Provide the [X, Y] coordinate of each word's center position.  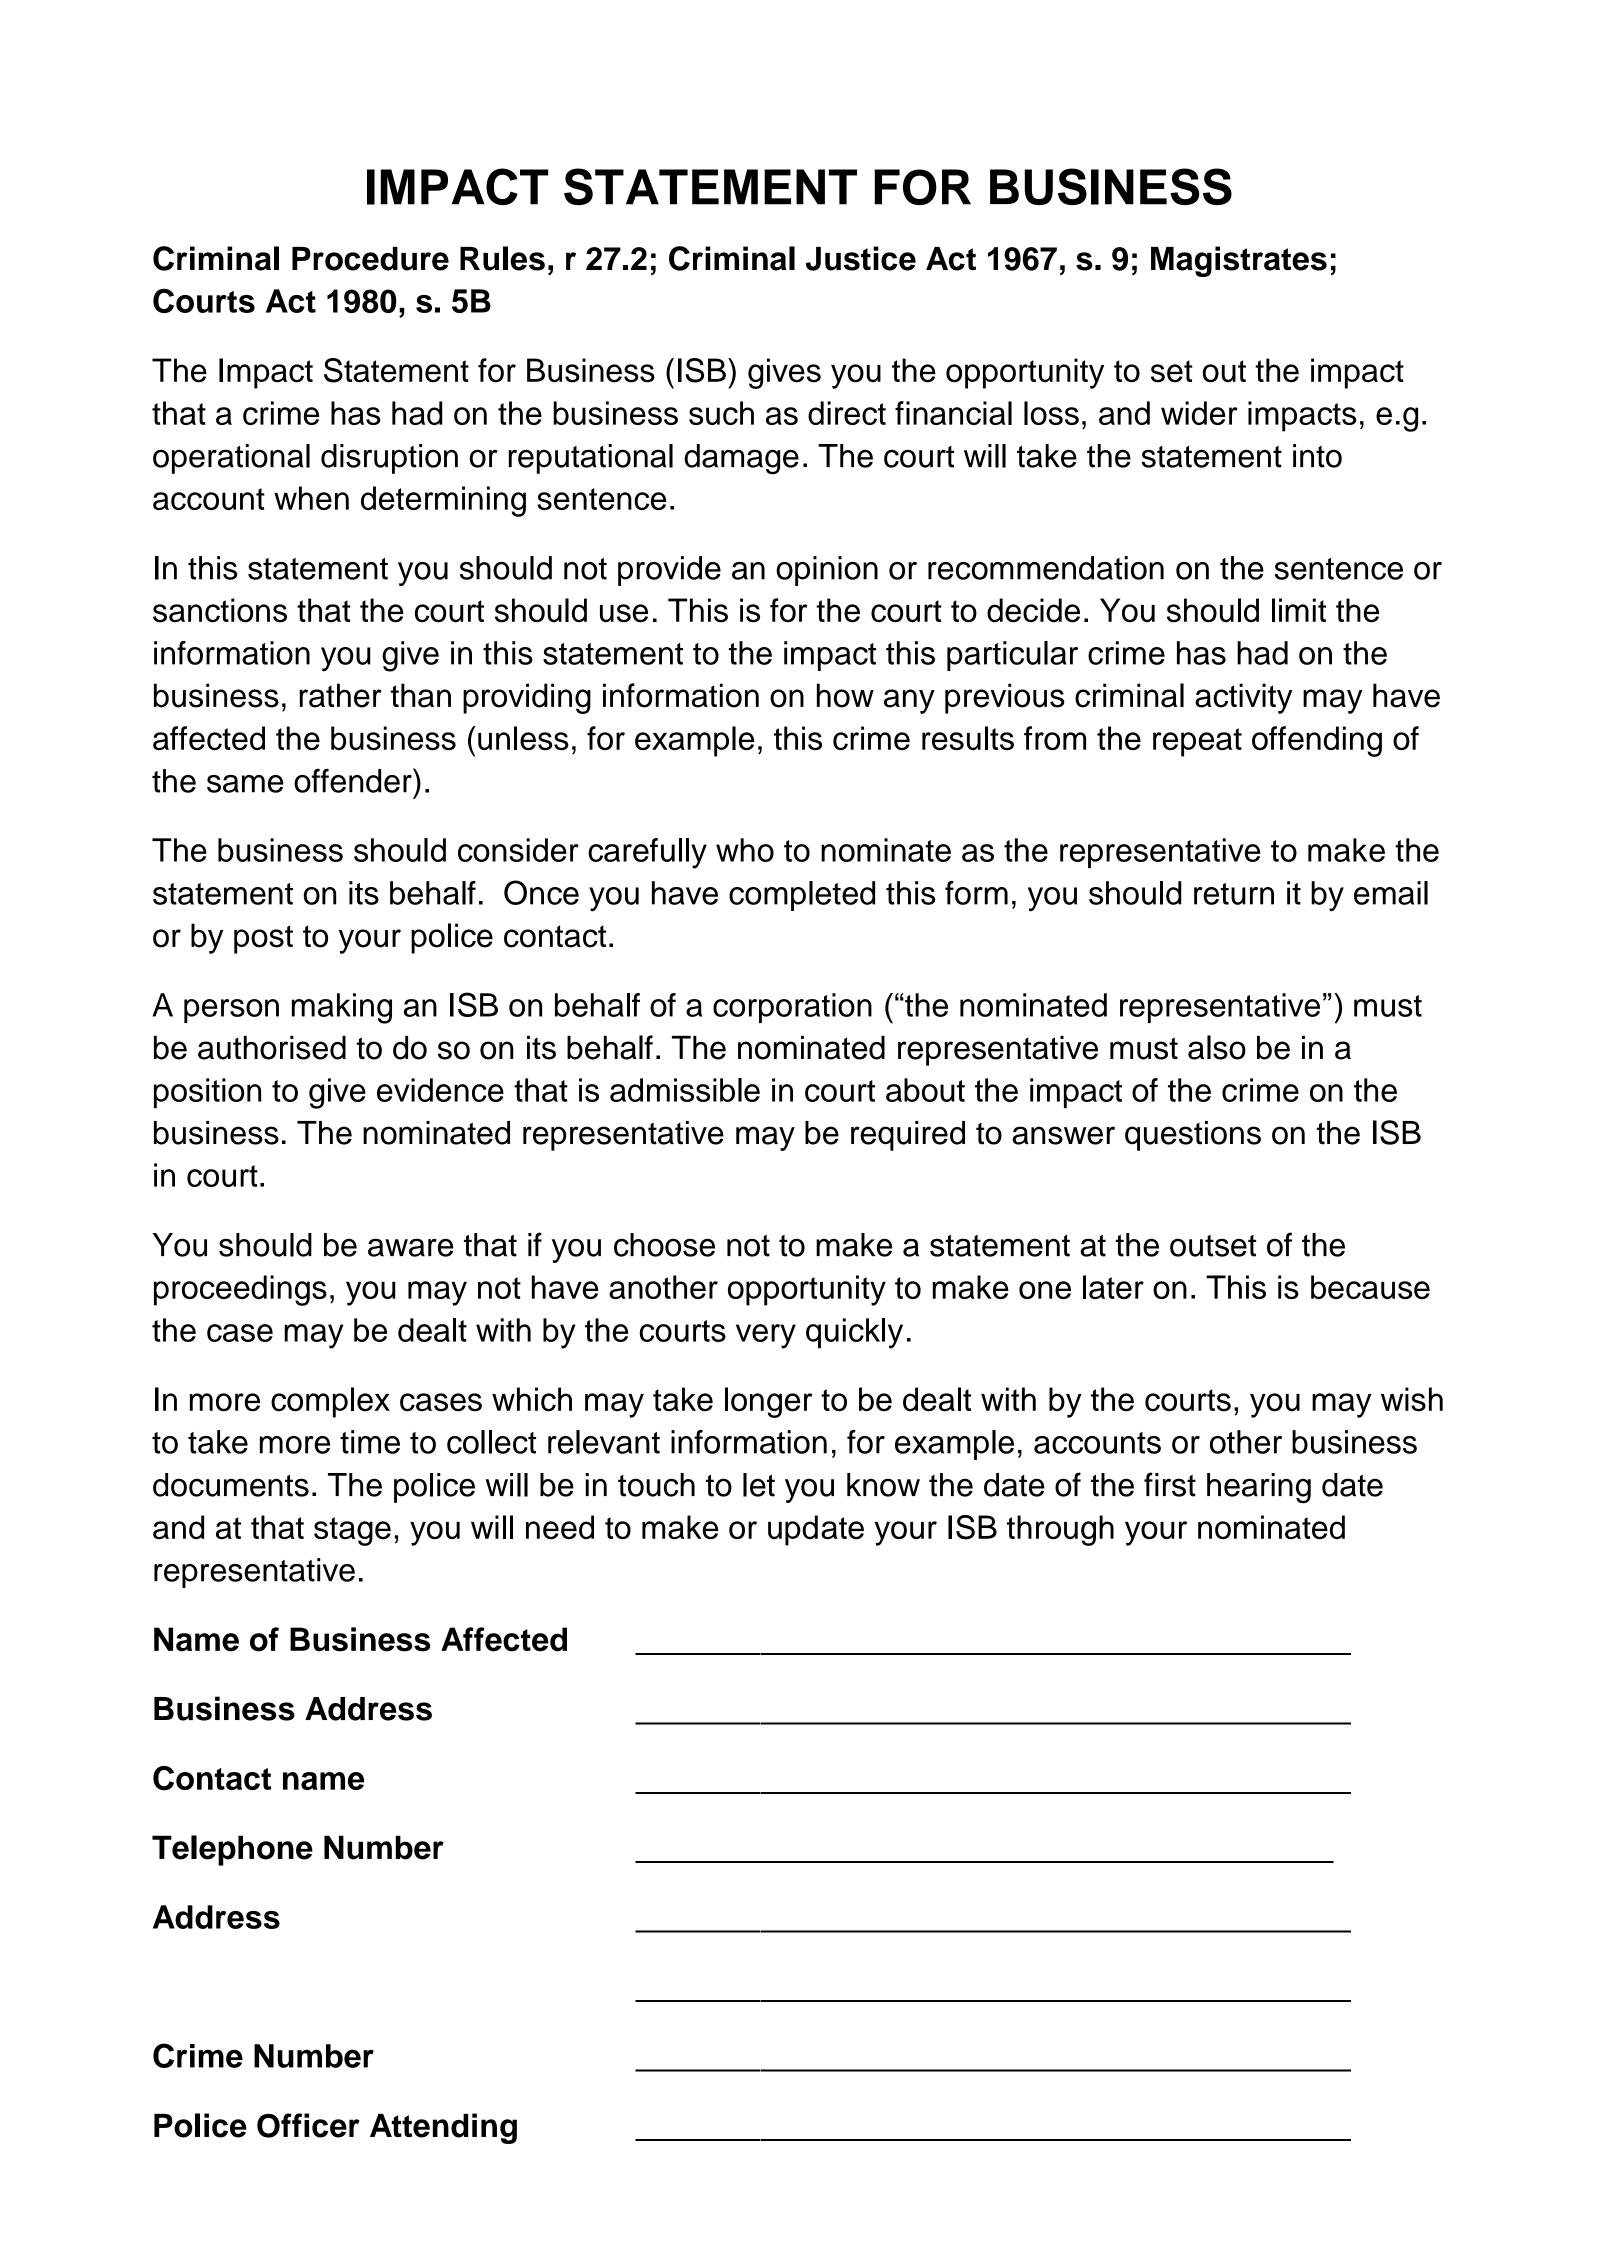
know [883, 1485]
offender [354, 780]
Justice [861, 258]
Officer [308, 2125]
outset [1213, 1246]
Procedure [370, 259]
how [845, 695]
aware [410, 1247]
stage [352, 1531]
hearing [1259, 1488]
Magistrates [1239, 261]
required [908, 1136]
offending [1317, 741]
